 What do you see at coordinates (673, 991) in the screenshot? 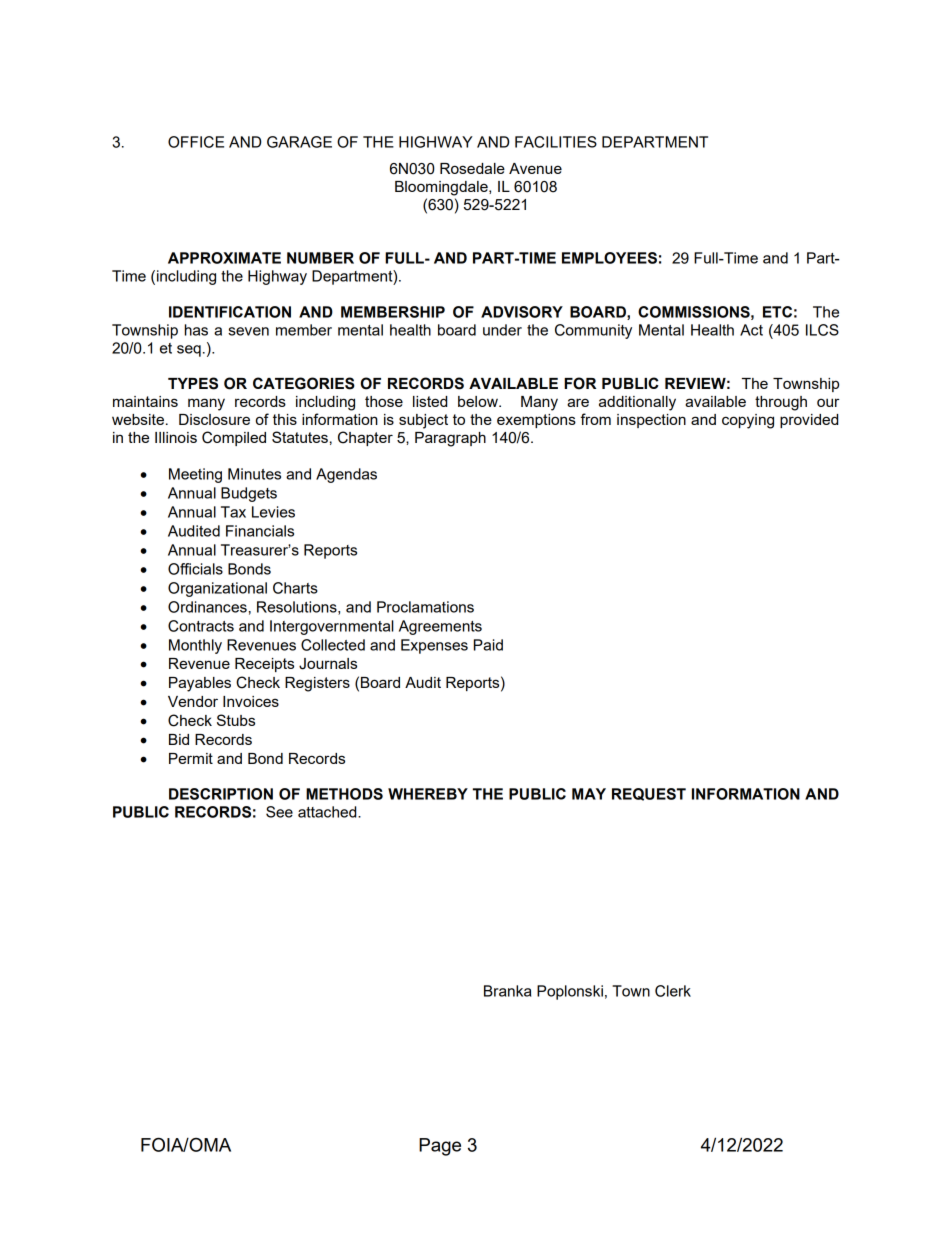
I see `Clerk` at bounding box center [673, 991].
